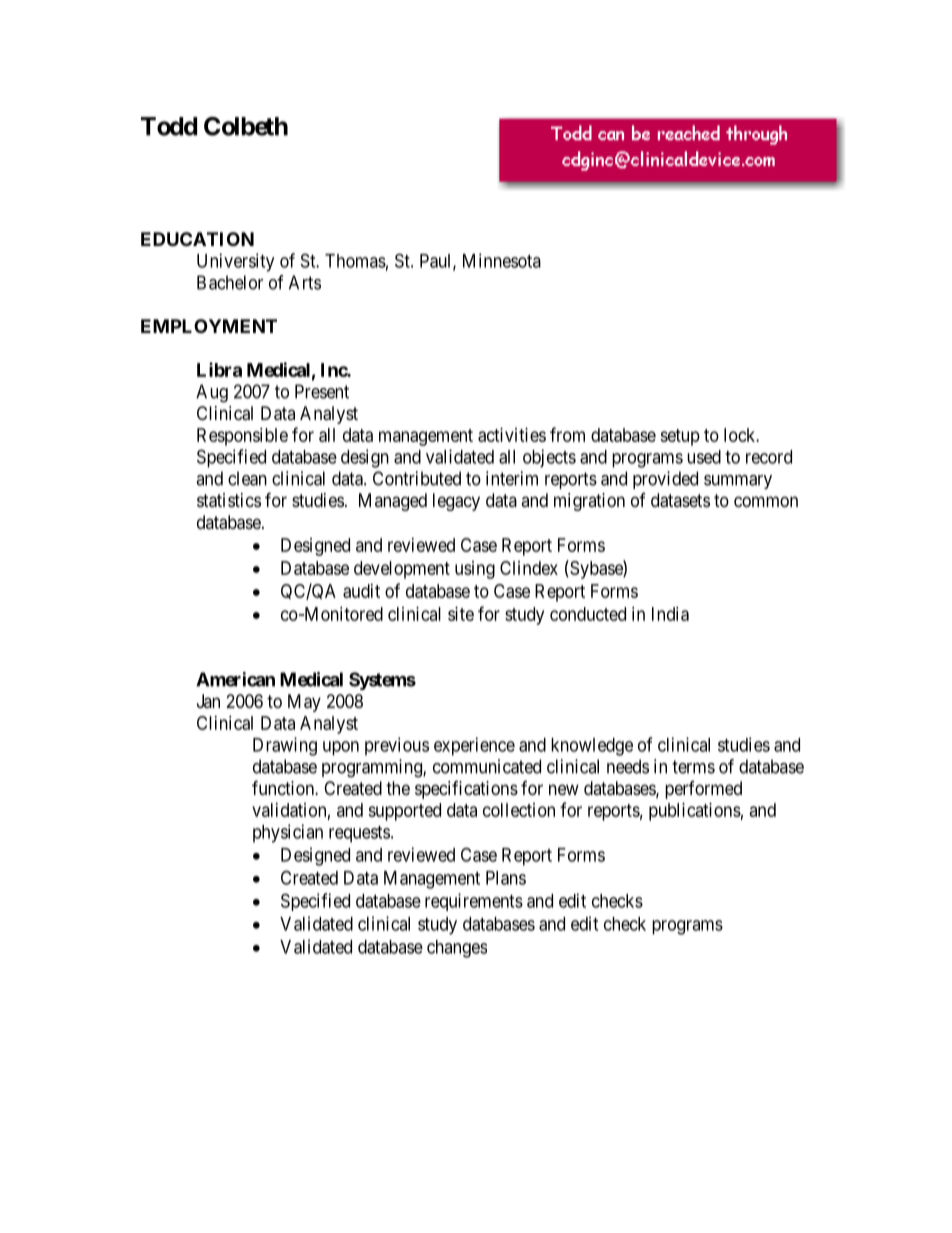 This screenshot has height=1233, width=952. What do you see at coordinates (355, 261) in the screenshot?
I see `Thomas` at bounding box center [355, 261].
